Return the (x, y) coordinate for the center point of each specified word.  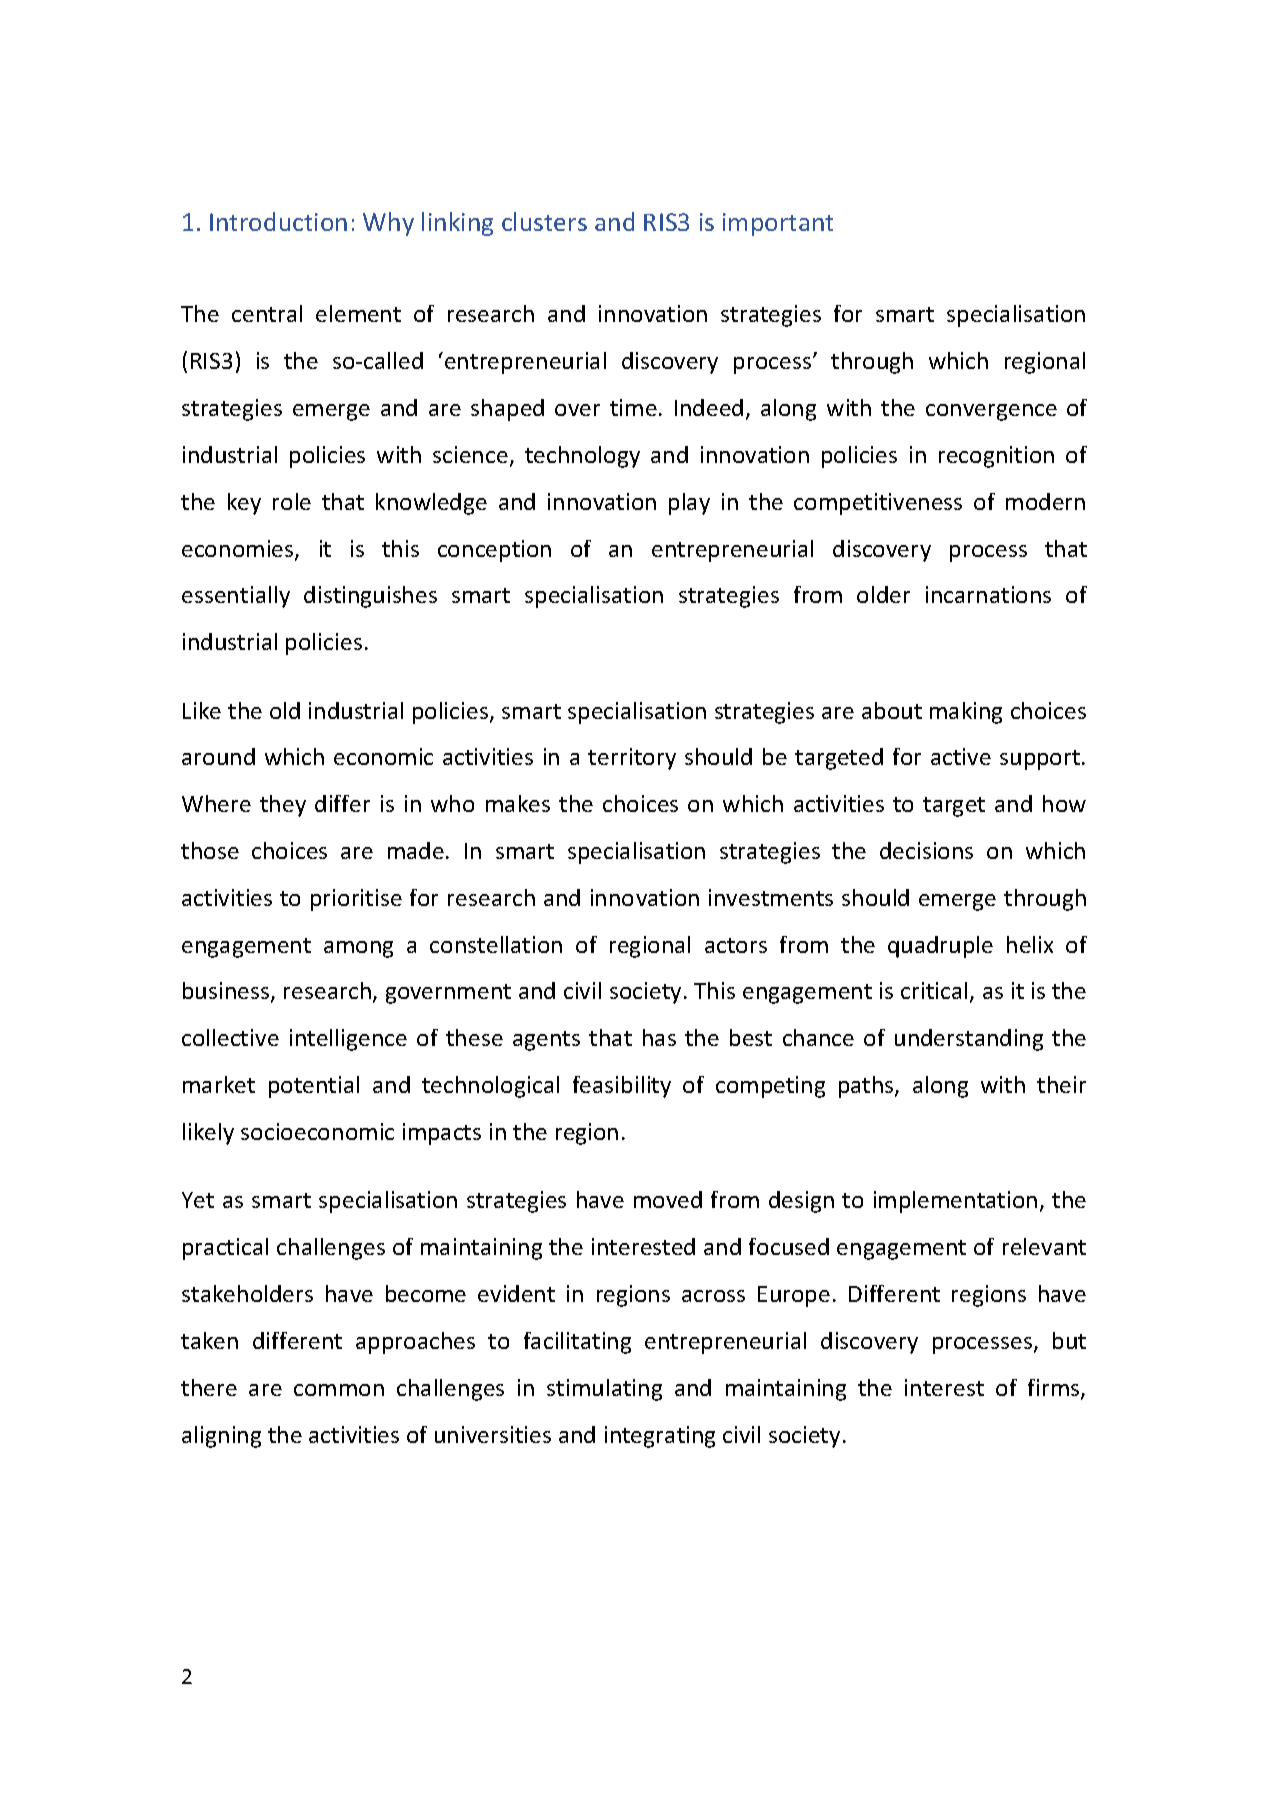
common (339, 1390)
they (283, 806)
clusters (544, 221)
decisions (926, 850)
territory (632, 759)
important (778, 224)
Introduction (278, 221)
